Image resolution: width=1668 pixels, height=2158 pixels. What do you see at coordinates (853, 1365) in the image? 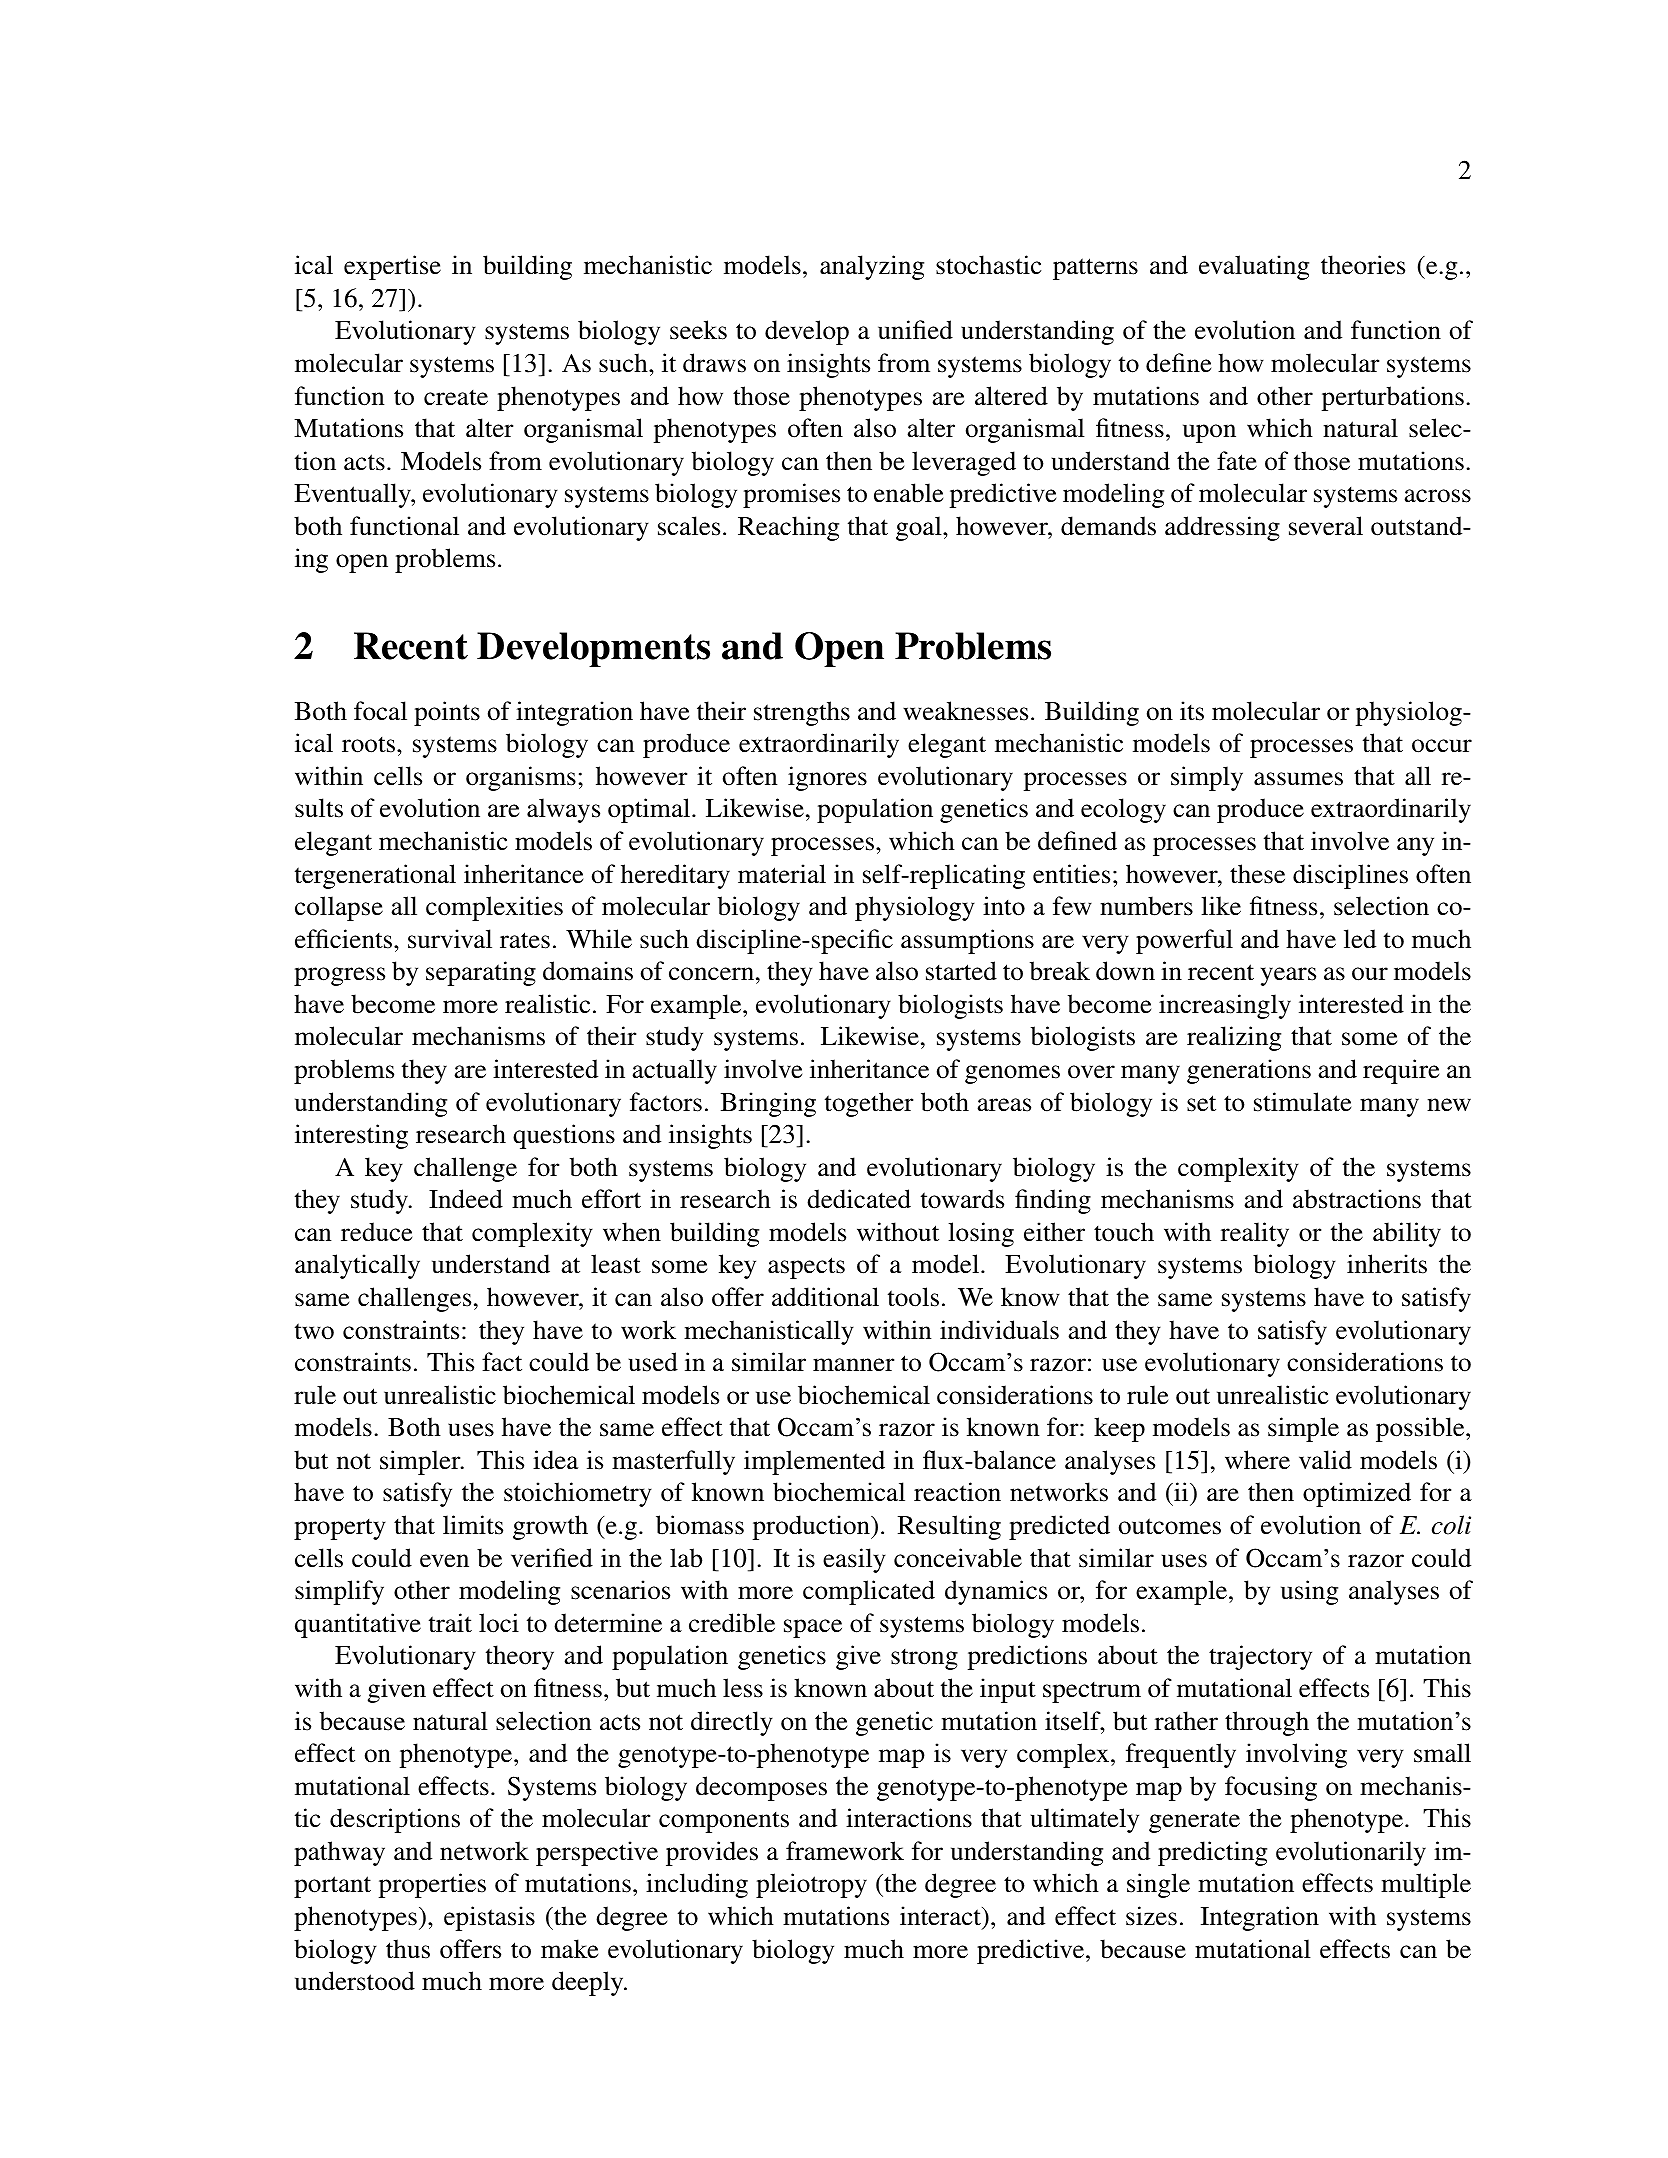
I see `manner` at bounding box center [853, 1365].
